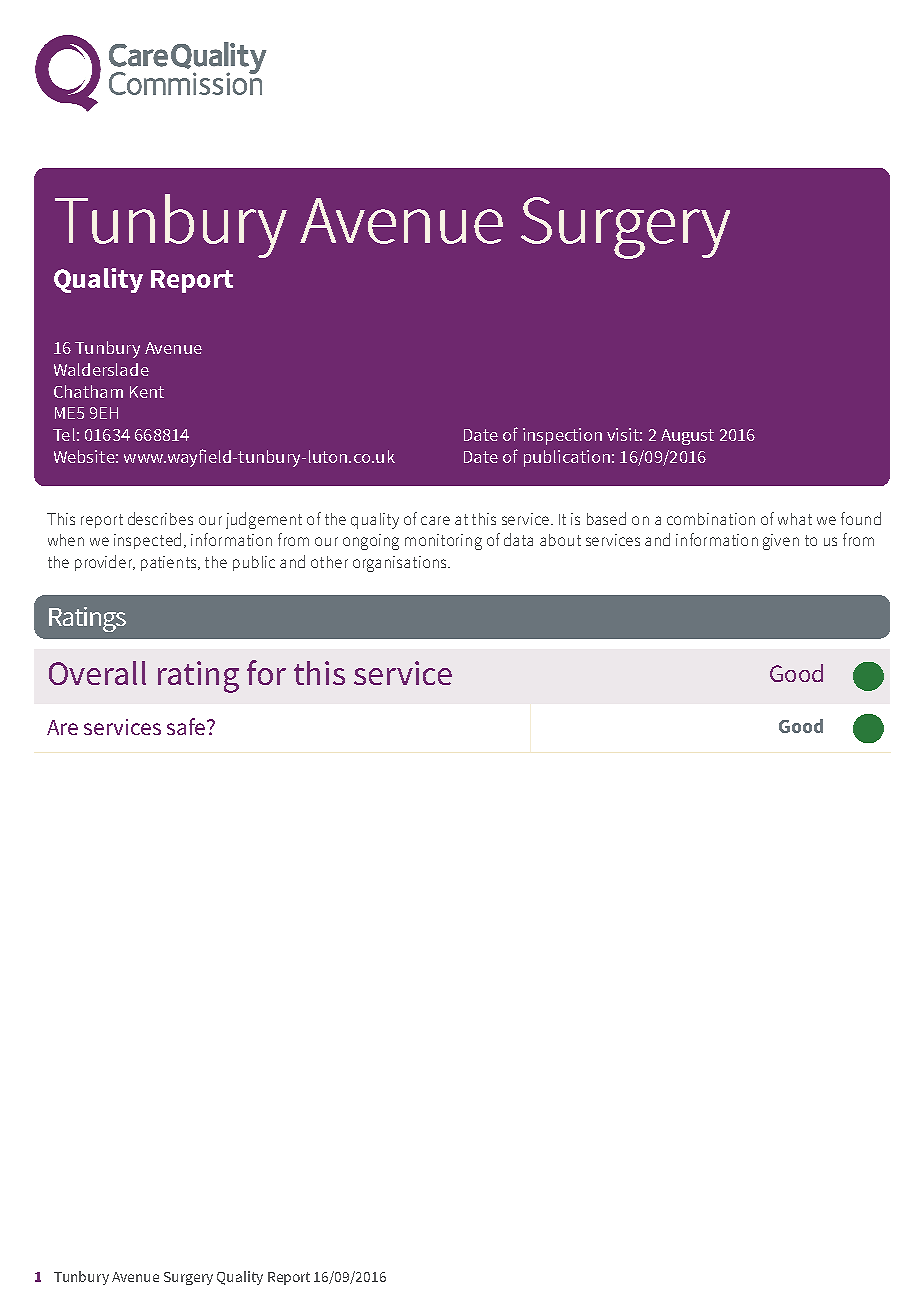 The height and width of the page is (1308, 924). I want to click on patients, so click(170, 563).
